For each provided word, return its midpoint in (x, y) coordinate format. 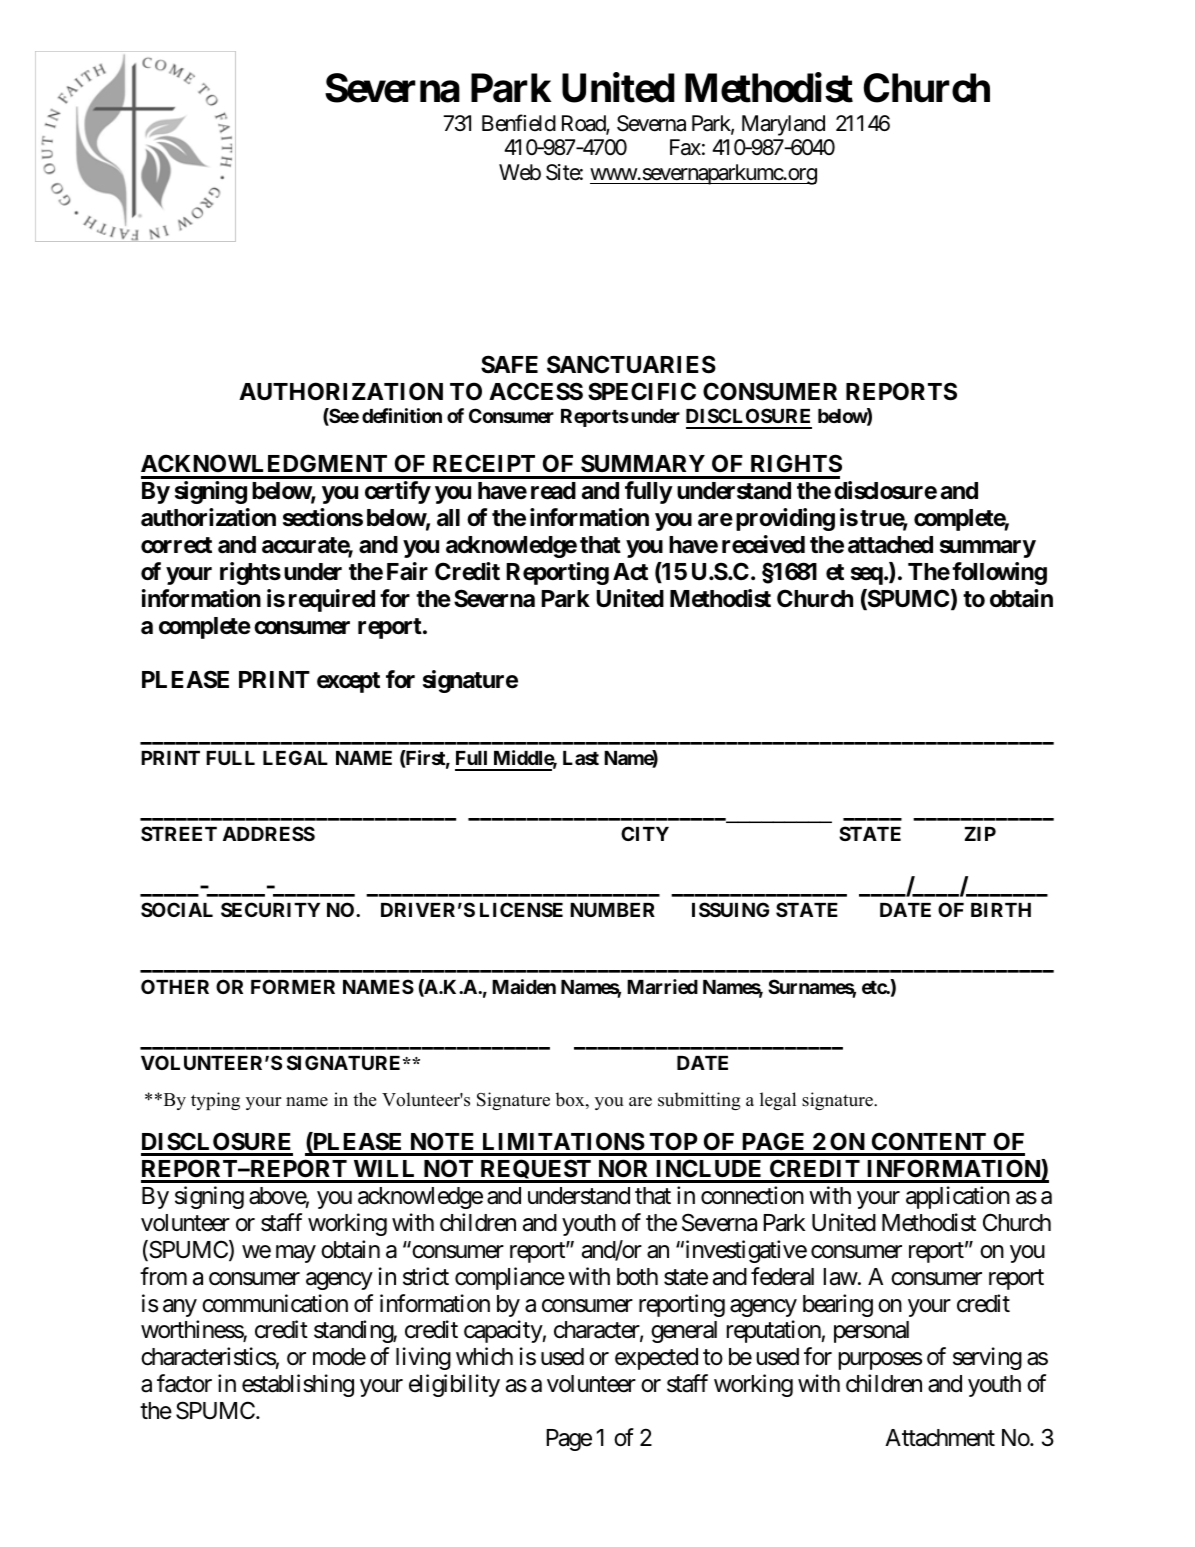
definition (402, 415)
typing (215, 1101)
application (958, 1197)
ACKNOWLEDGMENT (264, 463)
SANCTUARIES (631, 364)
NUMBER (612, 910)
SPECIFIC (642, 391)
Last (581, 758)
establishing (298, 1385)
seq (867, 576)
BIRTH (1001, 910)
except (348, 682)
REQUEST (536, 1171)
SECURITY (270, 909)
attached (890, 545)
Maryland (783, 125)
